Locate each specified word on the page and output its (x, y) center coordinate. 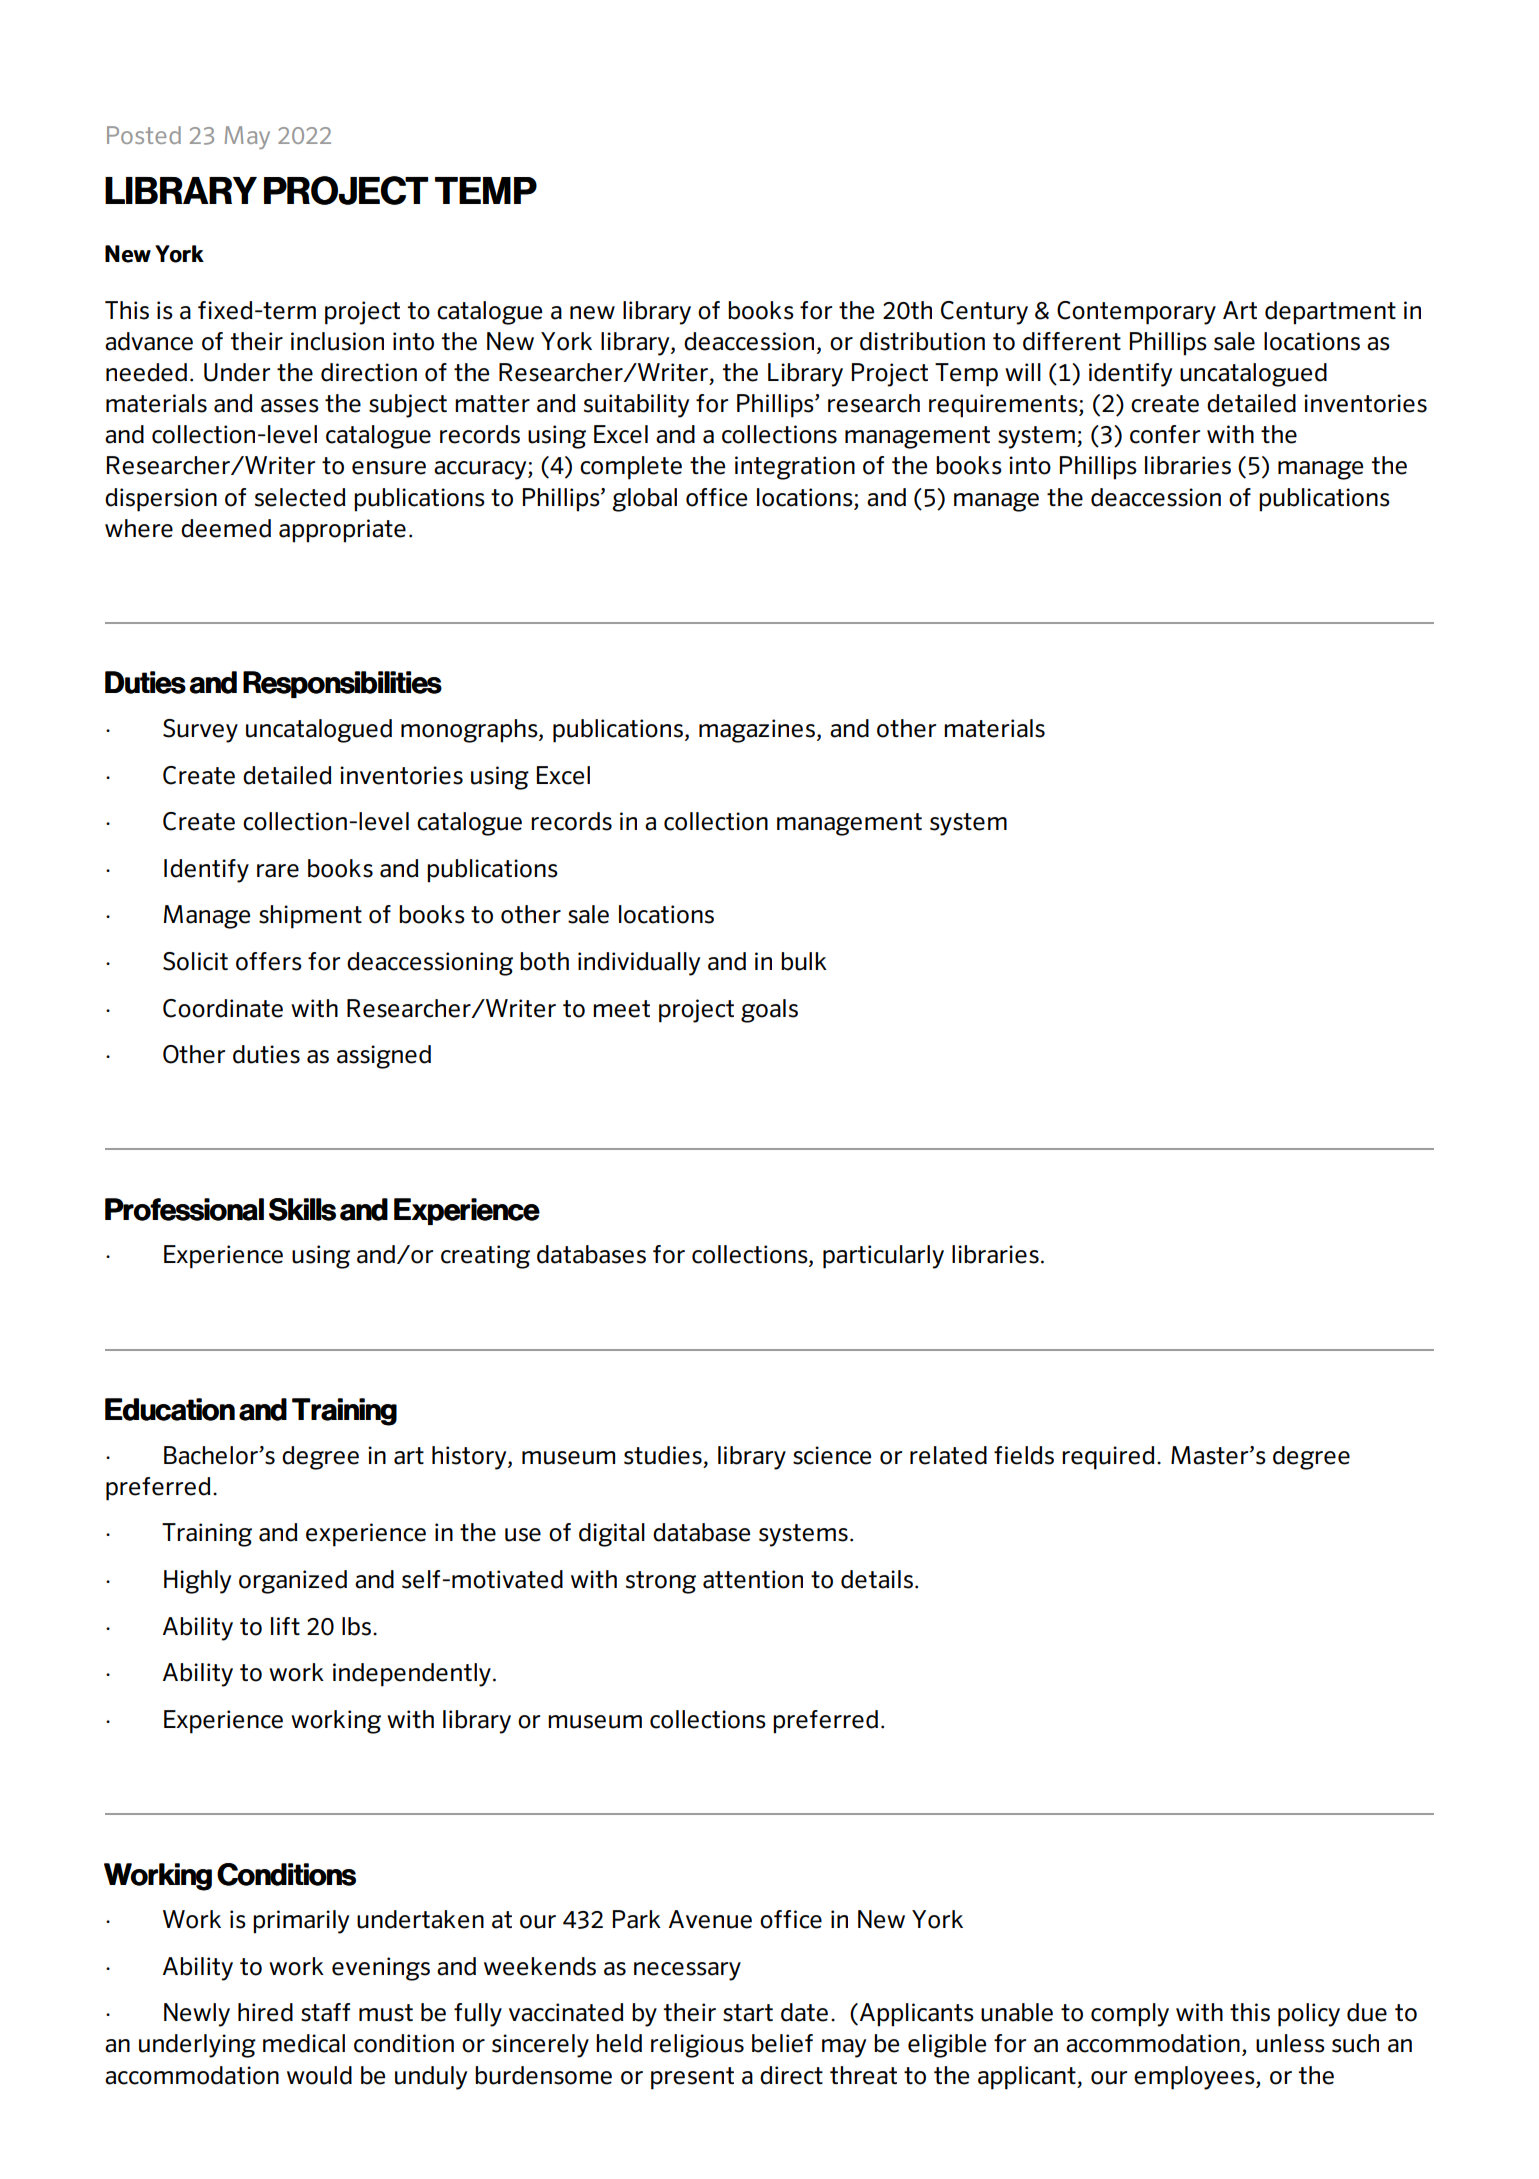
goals (769, 1011)
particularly (883, 1257)
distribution (922, 341)
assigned (384, 1057)
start (748, 2013)
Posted (144, 135)
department (1330, 313)
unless (1290, 2043)
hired (265, 2012)
